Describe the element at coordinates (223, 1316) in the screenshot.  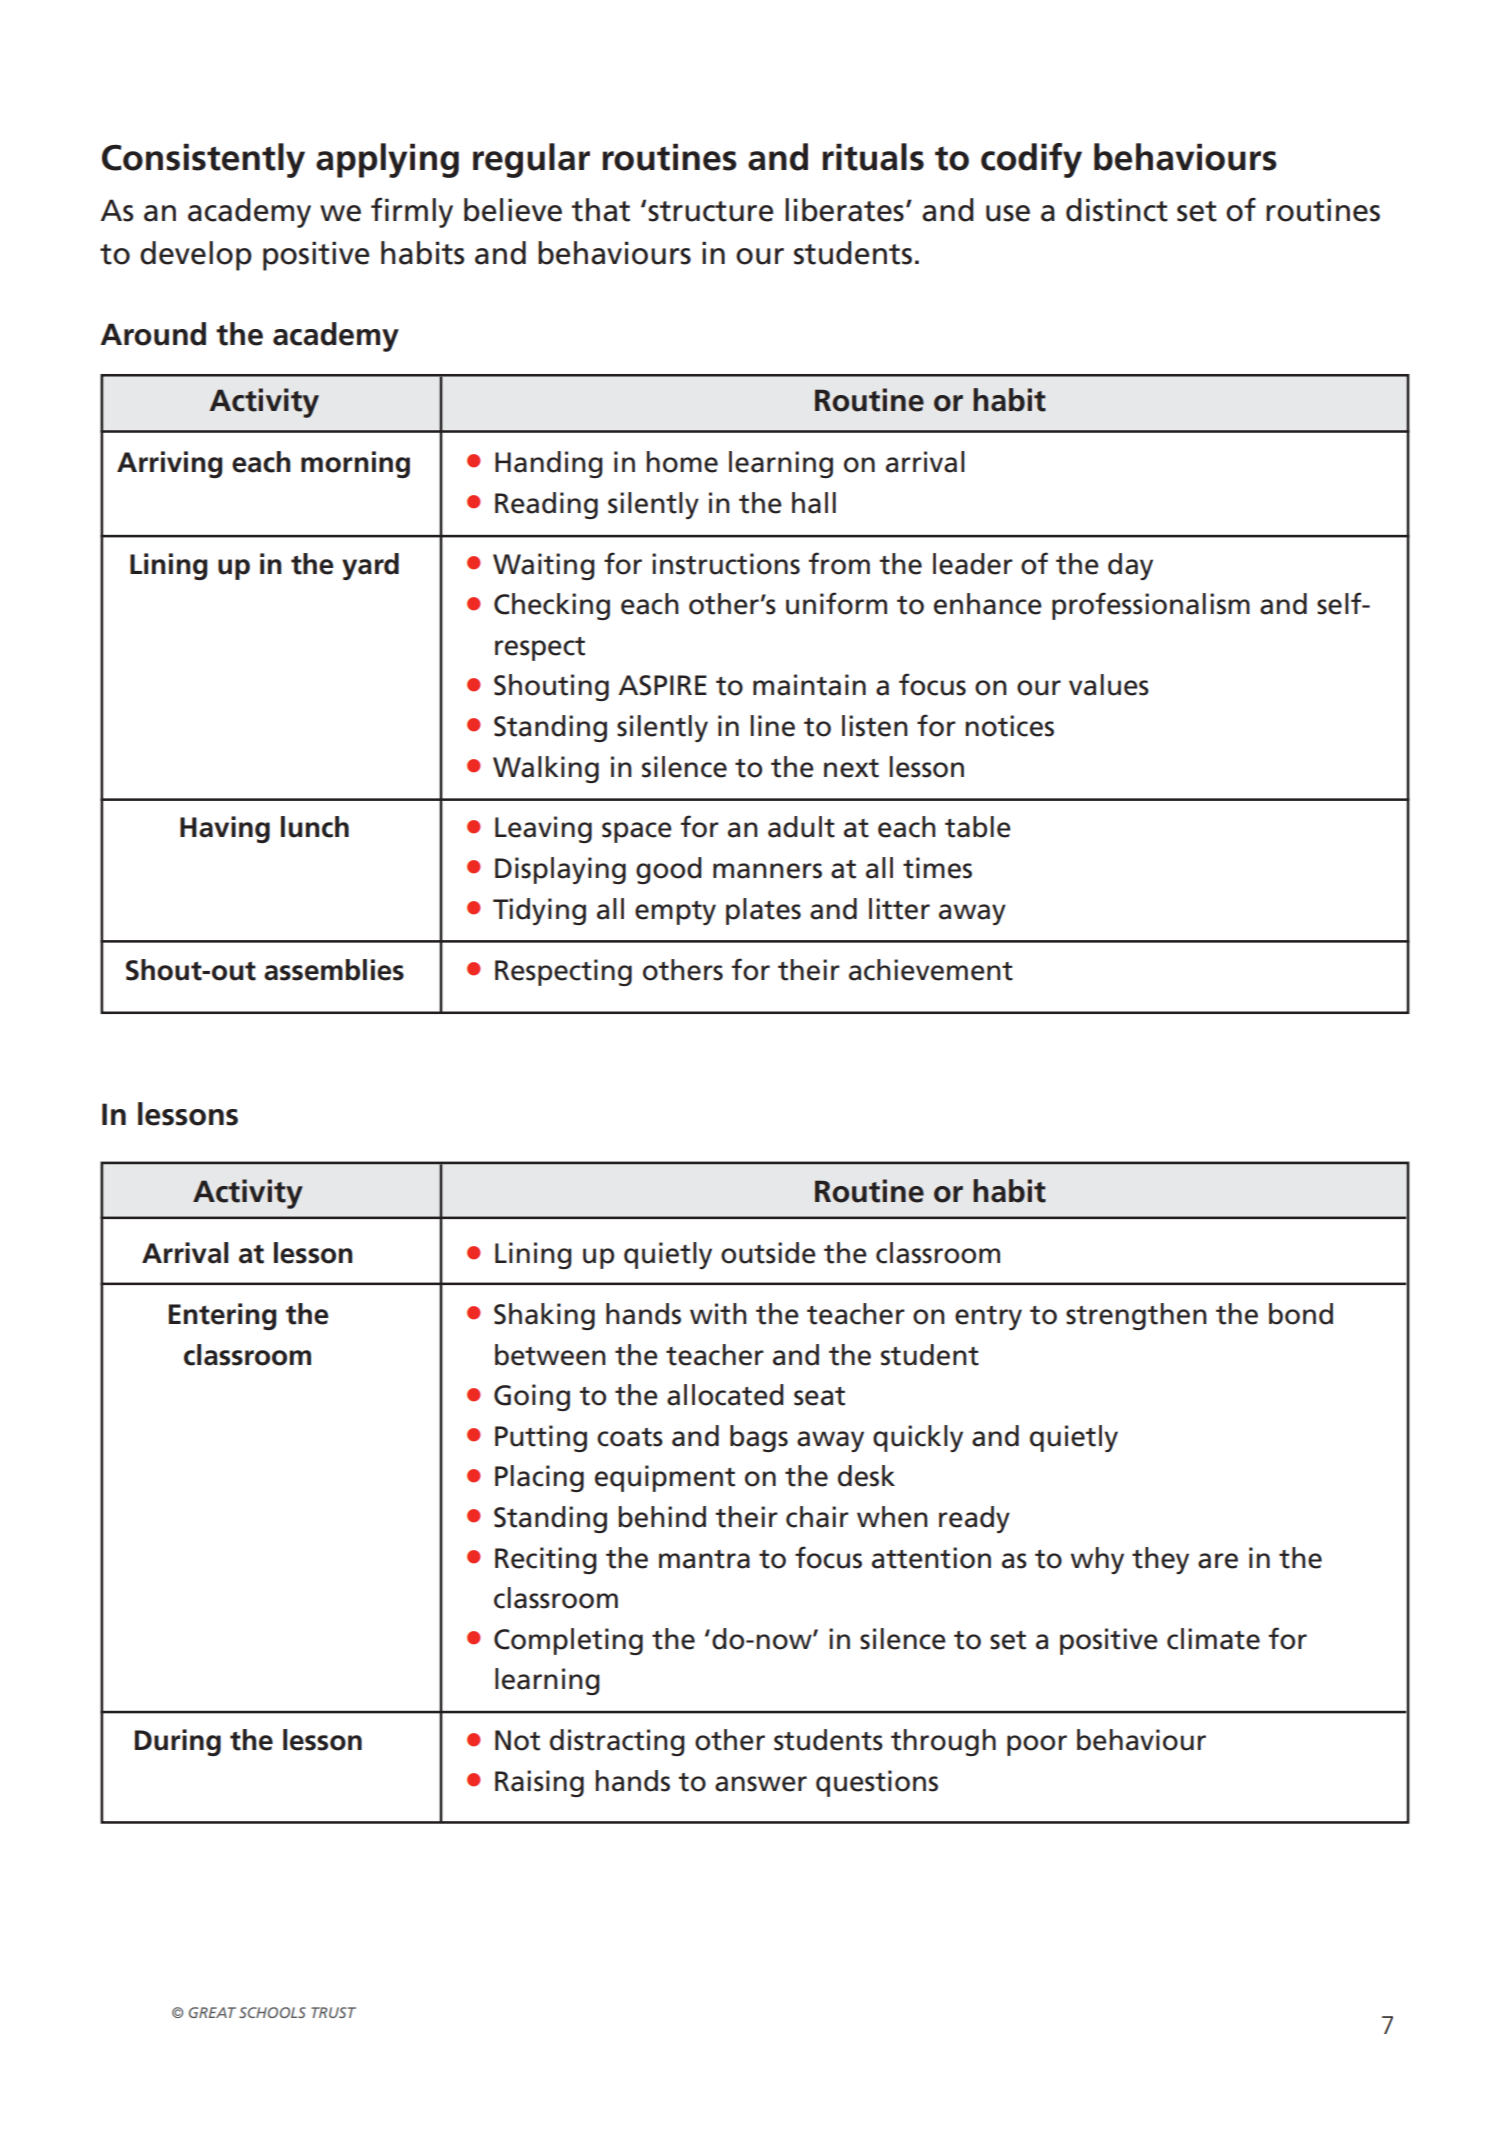
I see `Entering` at that location.
